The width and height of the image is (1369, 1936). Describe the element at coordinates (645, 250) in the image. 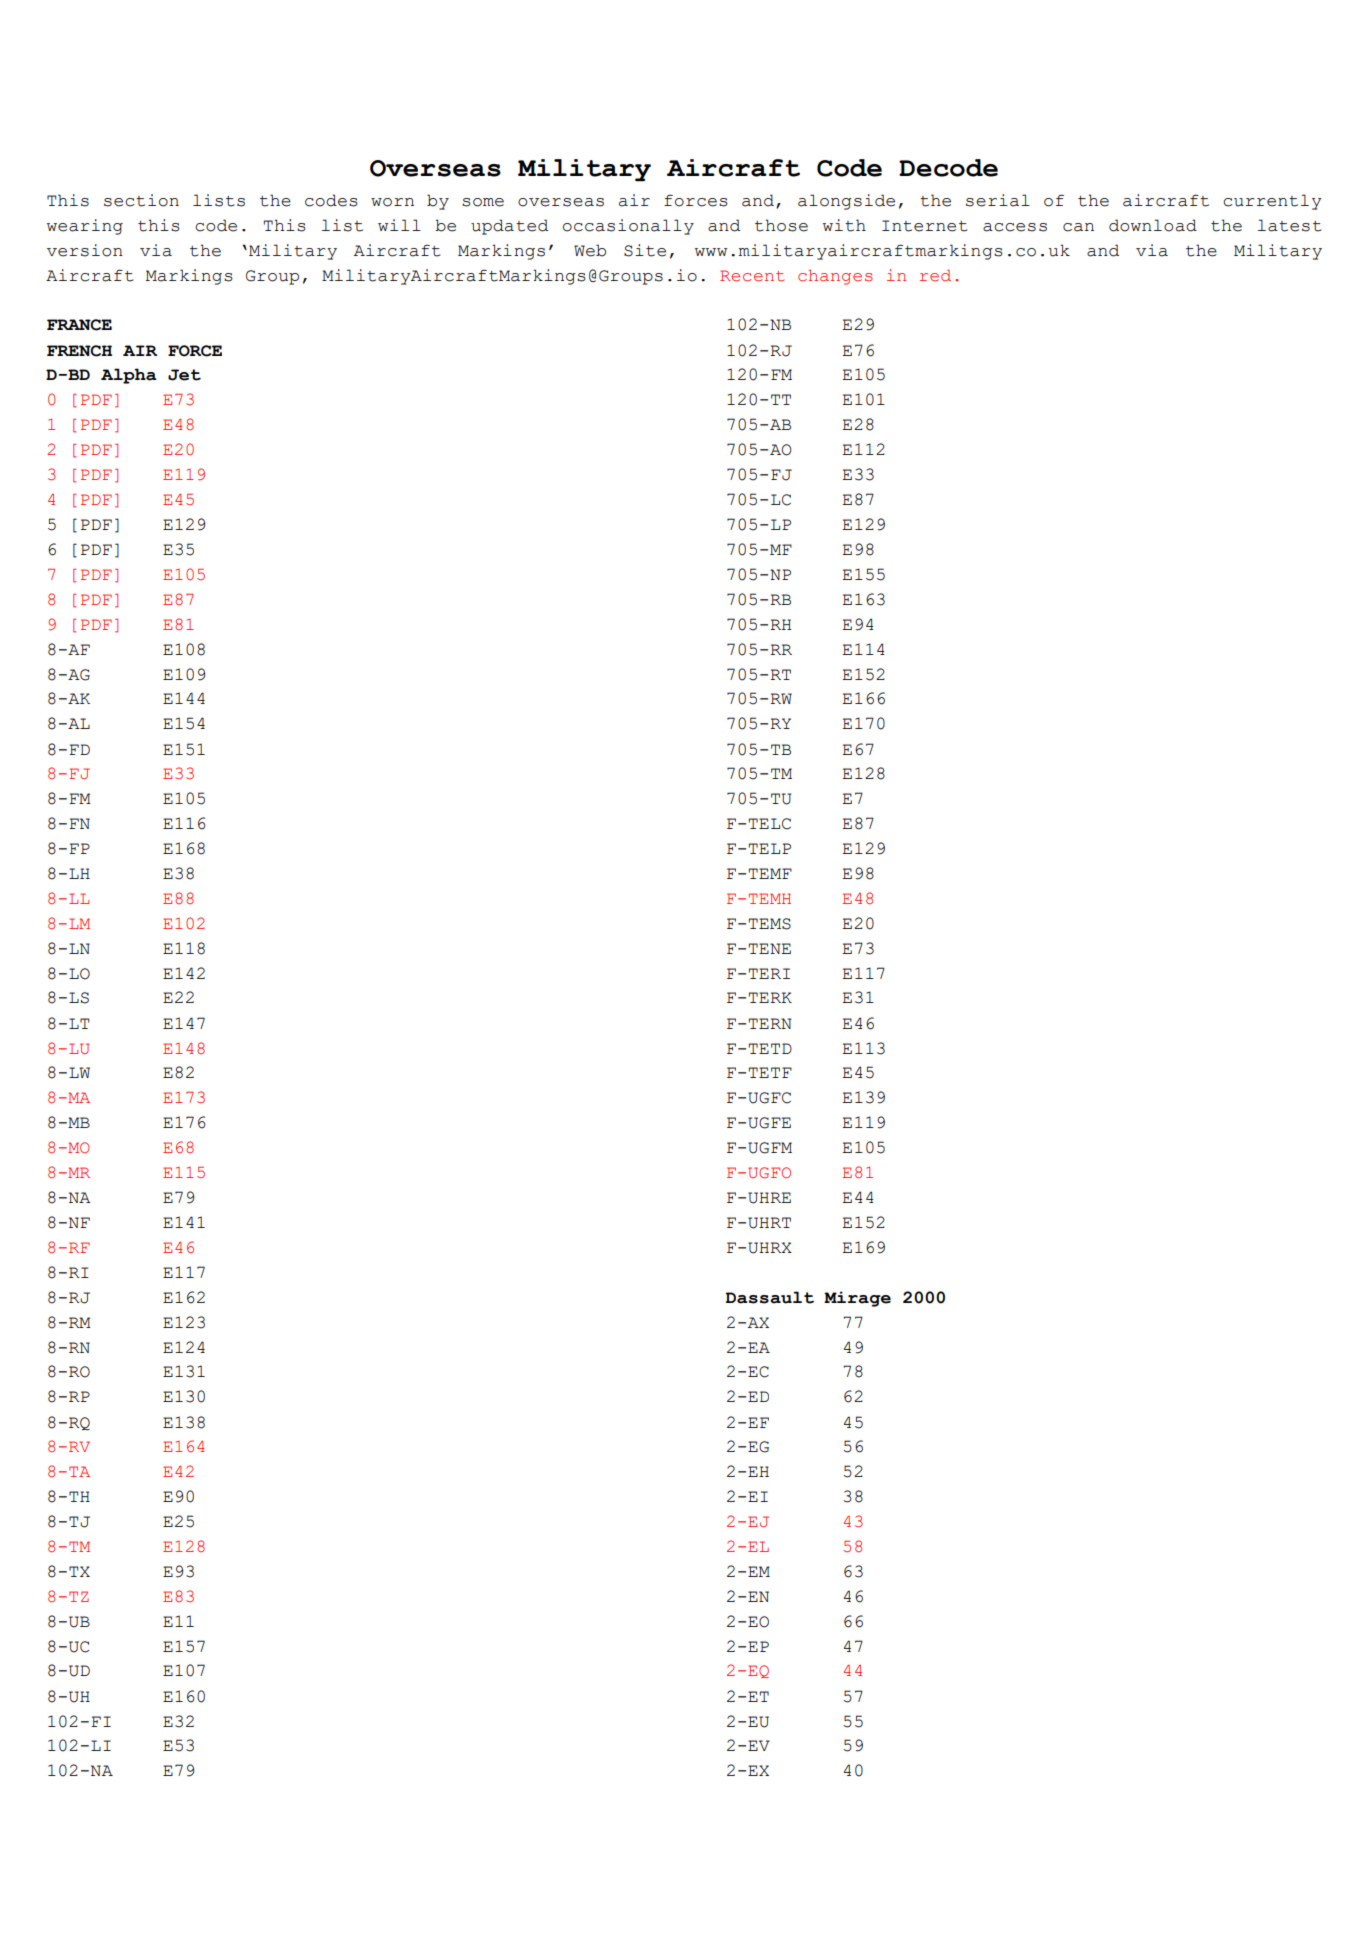

I see `Site` at that location.
